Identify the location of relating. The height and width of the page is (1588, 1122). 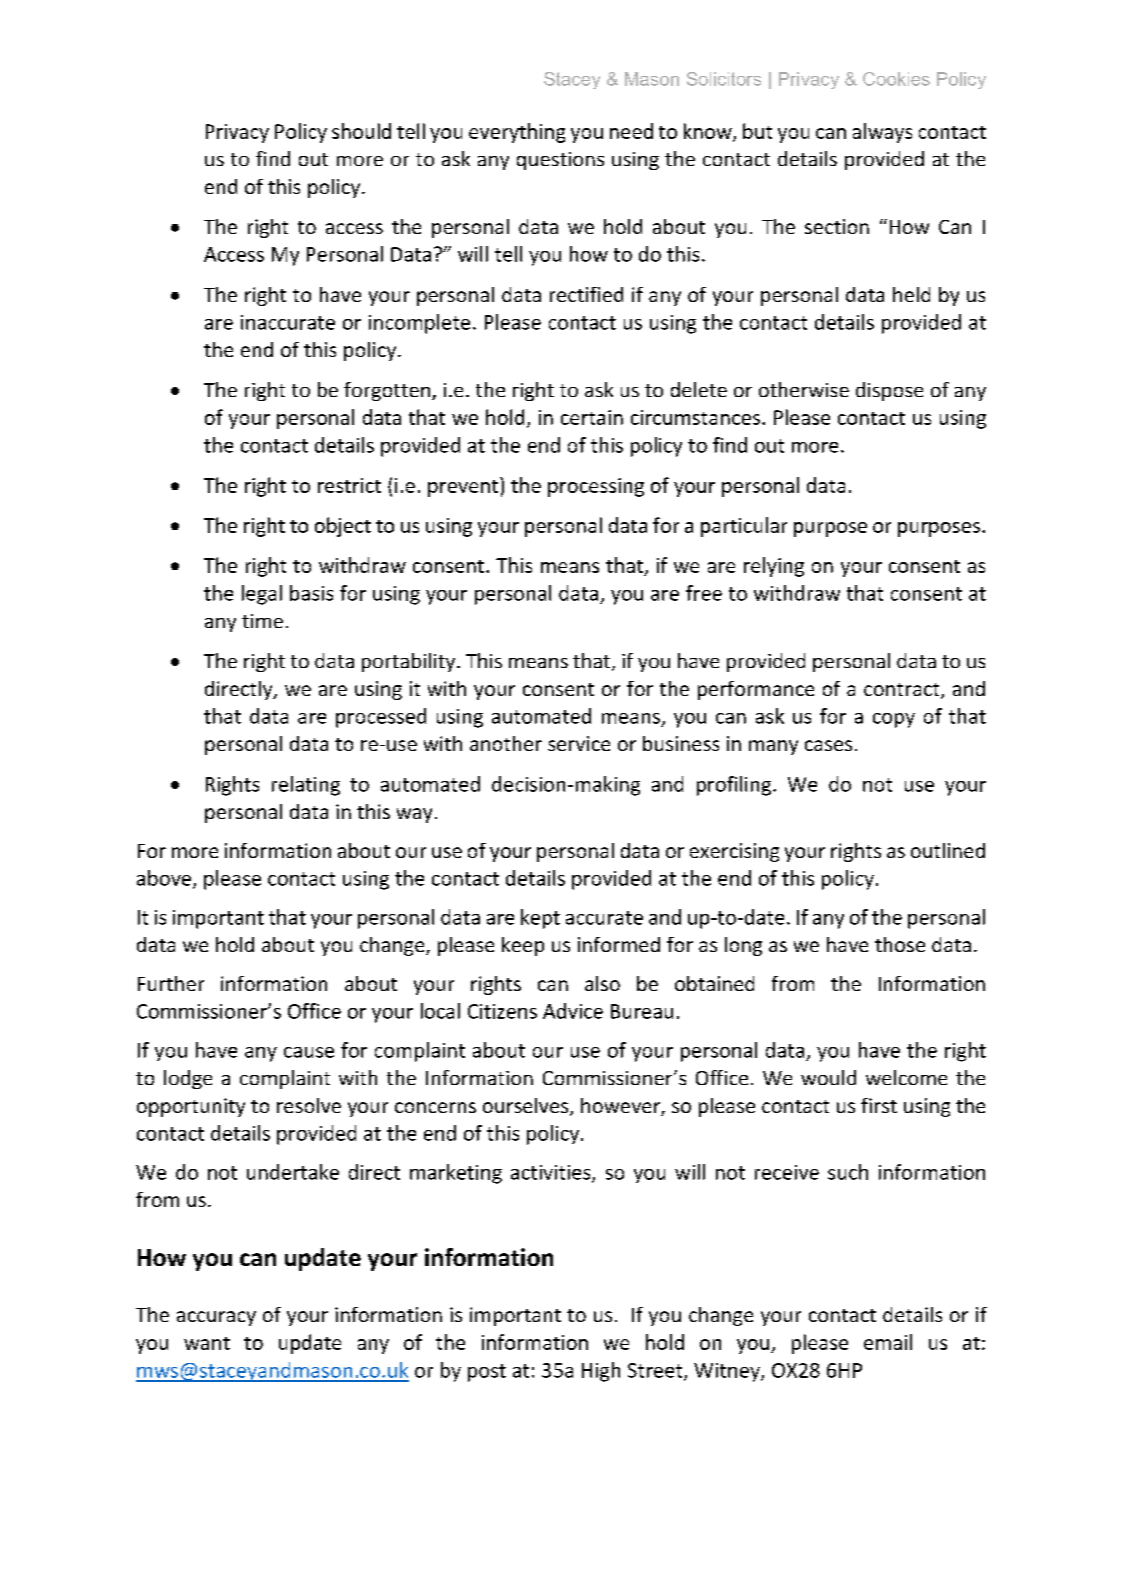
(306, 786).
